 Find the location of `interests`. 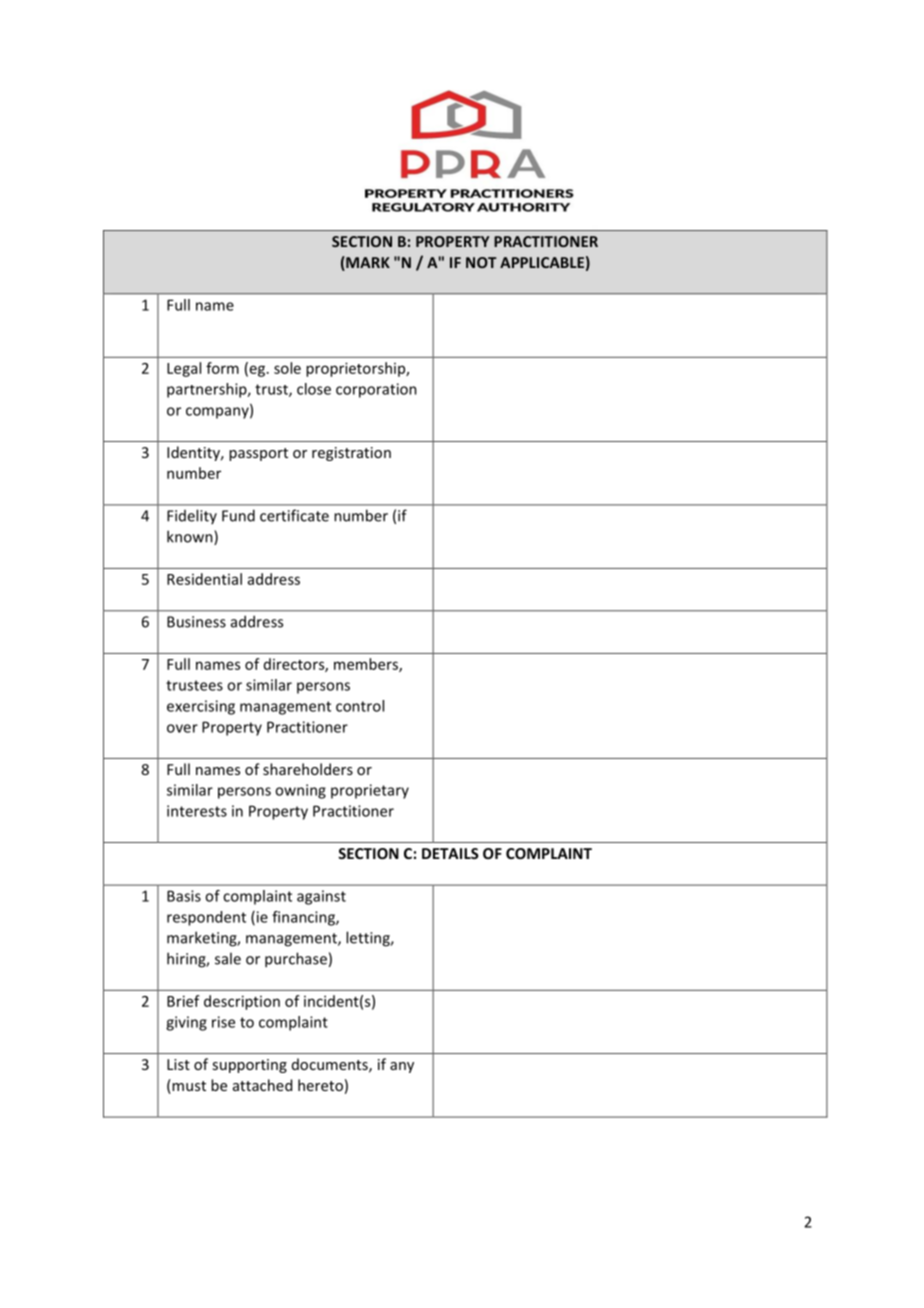

interests is located at coordinates (197, 811).
